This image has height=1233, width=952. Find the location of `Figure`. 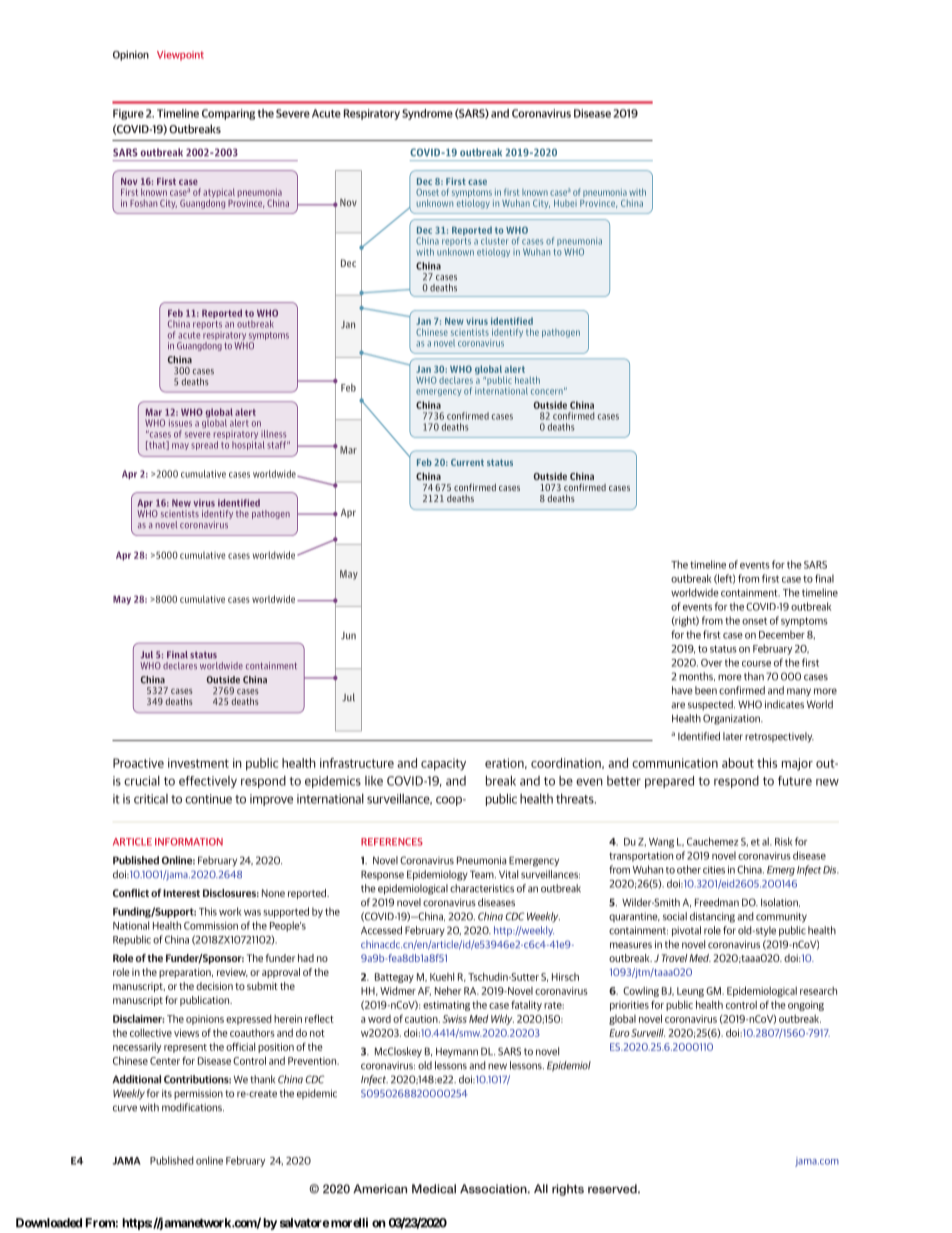

Figure is located at coordinates (128, 114).
